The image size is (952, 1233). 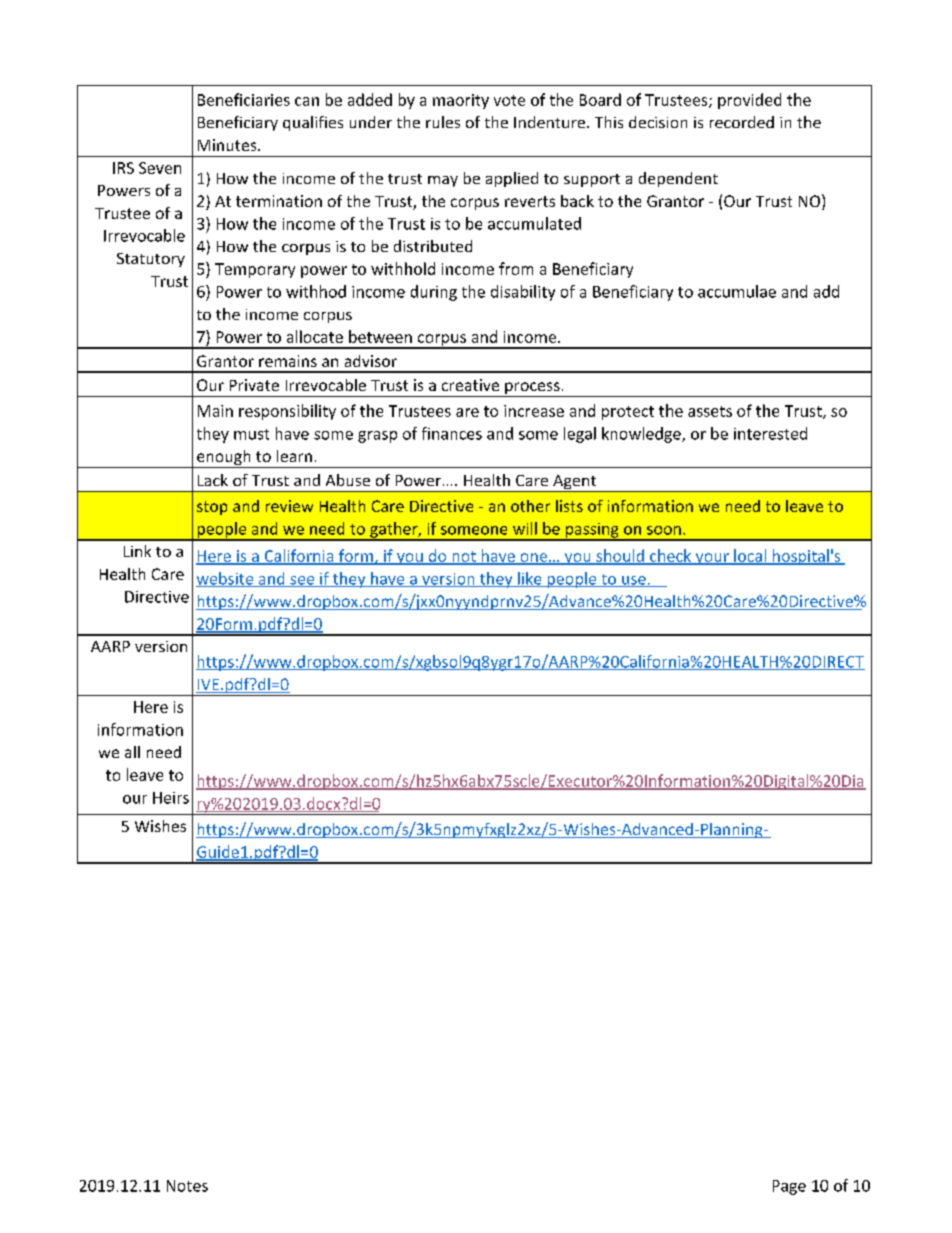 I want to click on Notes, so click(x=187, y=1186).
